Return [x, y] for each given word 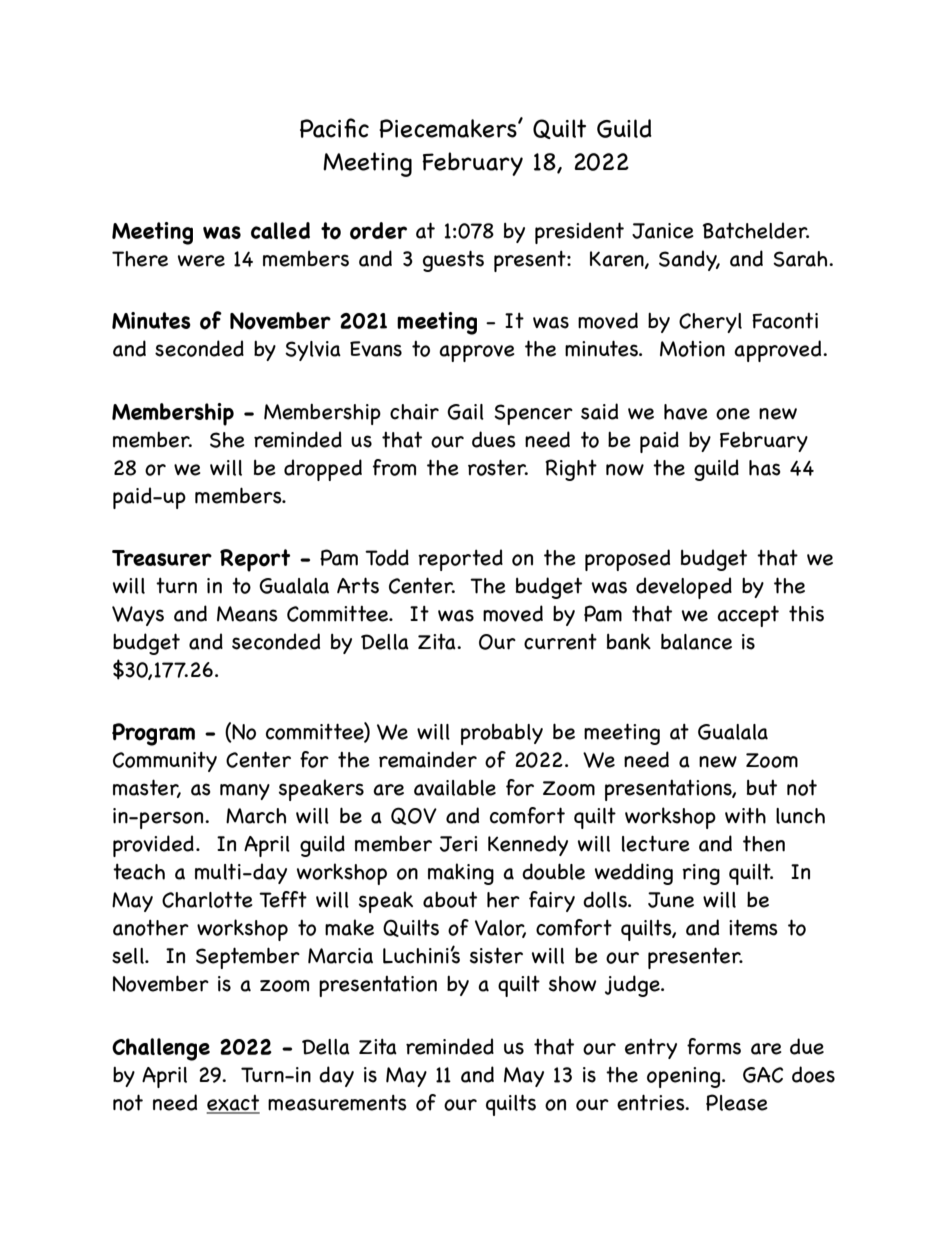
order [378, 231]
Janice [663, 231]
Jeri [458, 844]
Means [247, 614]
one [733, 414]
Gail [465, 412]
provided [153, 846]
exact [233, 1104]
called [280, 230]
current [560, 642]
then [764, 843]
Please [737, 1102]
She [227, 440]
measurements [337, 1103]
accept [748, 616]
